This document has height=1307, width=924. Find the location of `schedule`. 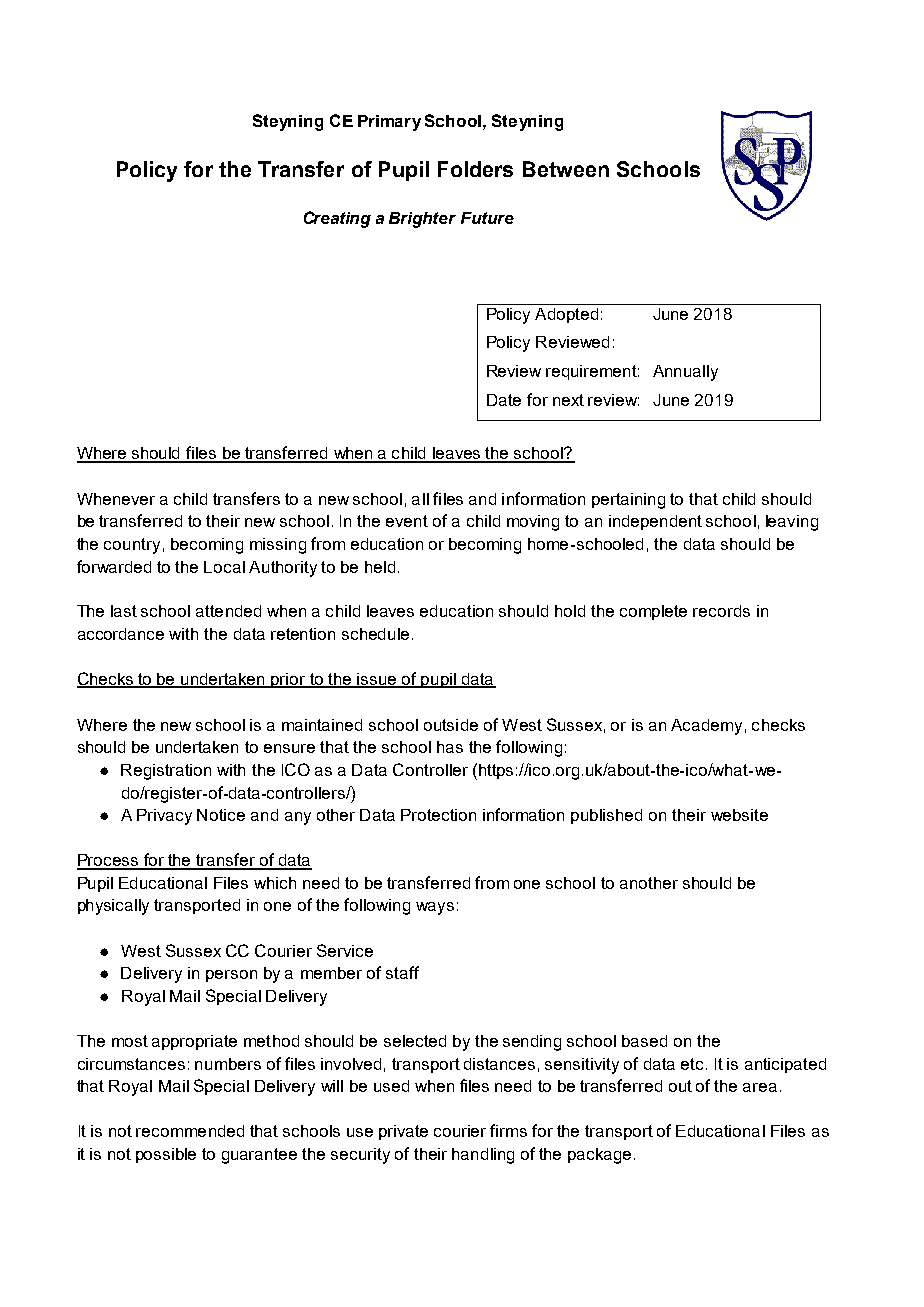

schedule is located at coordinates (375, 634).
